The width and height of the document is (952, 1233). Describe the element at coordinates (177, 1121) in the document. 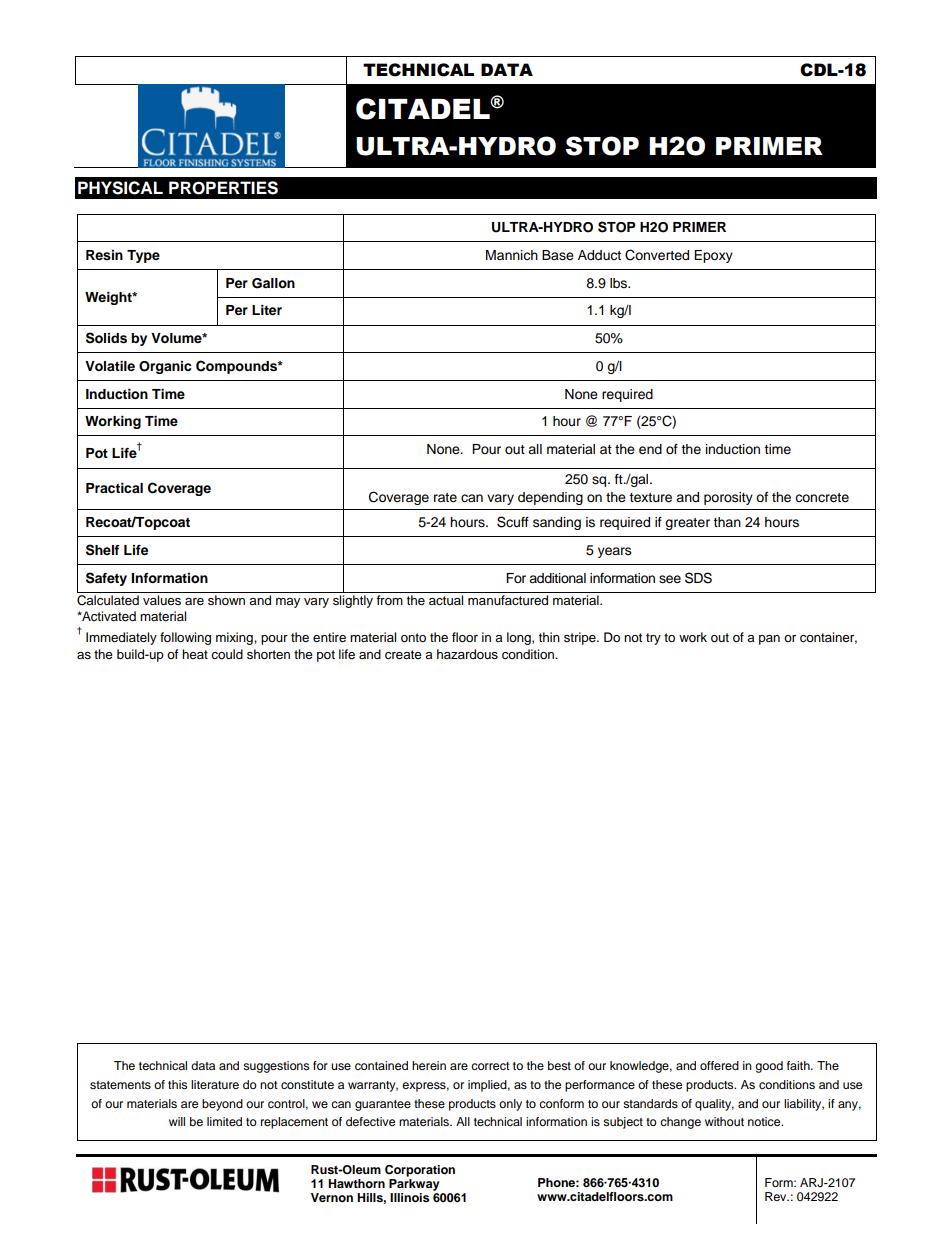

I see `will` at that location.
